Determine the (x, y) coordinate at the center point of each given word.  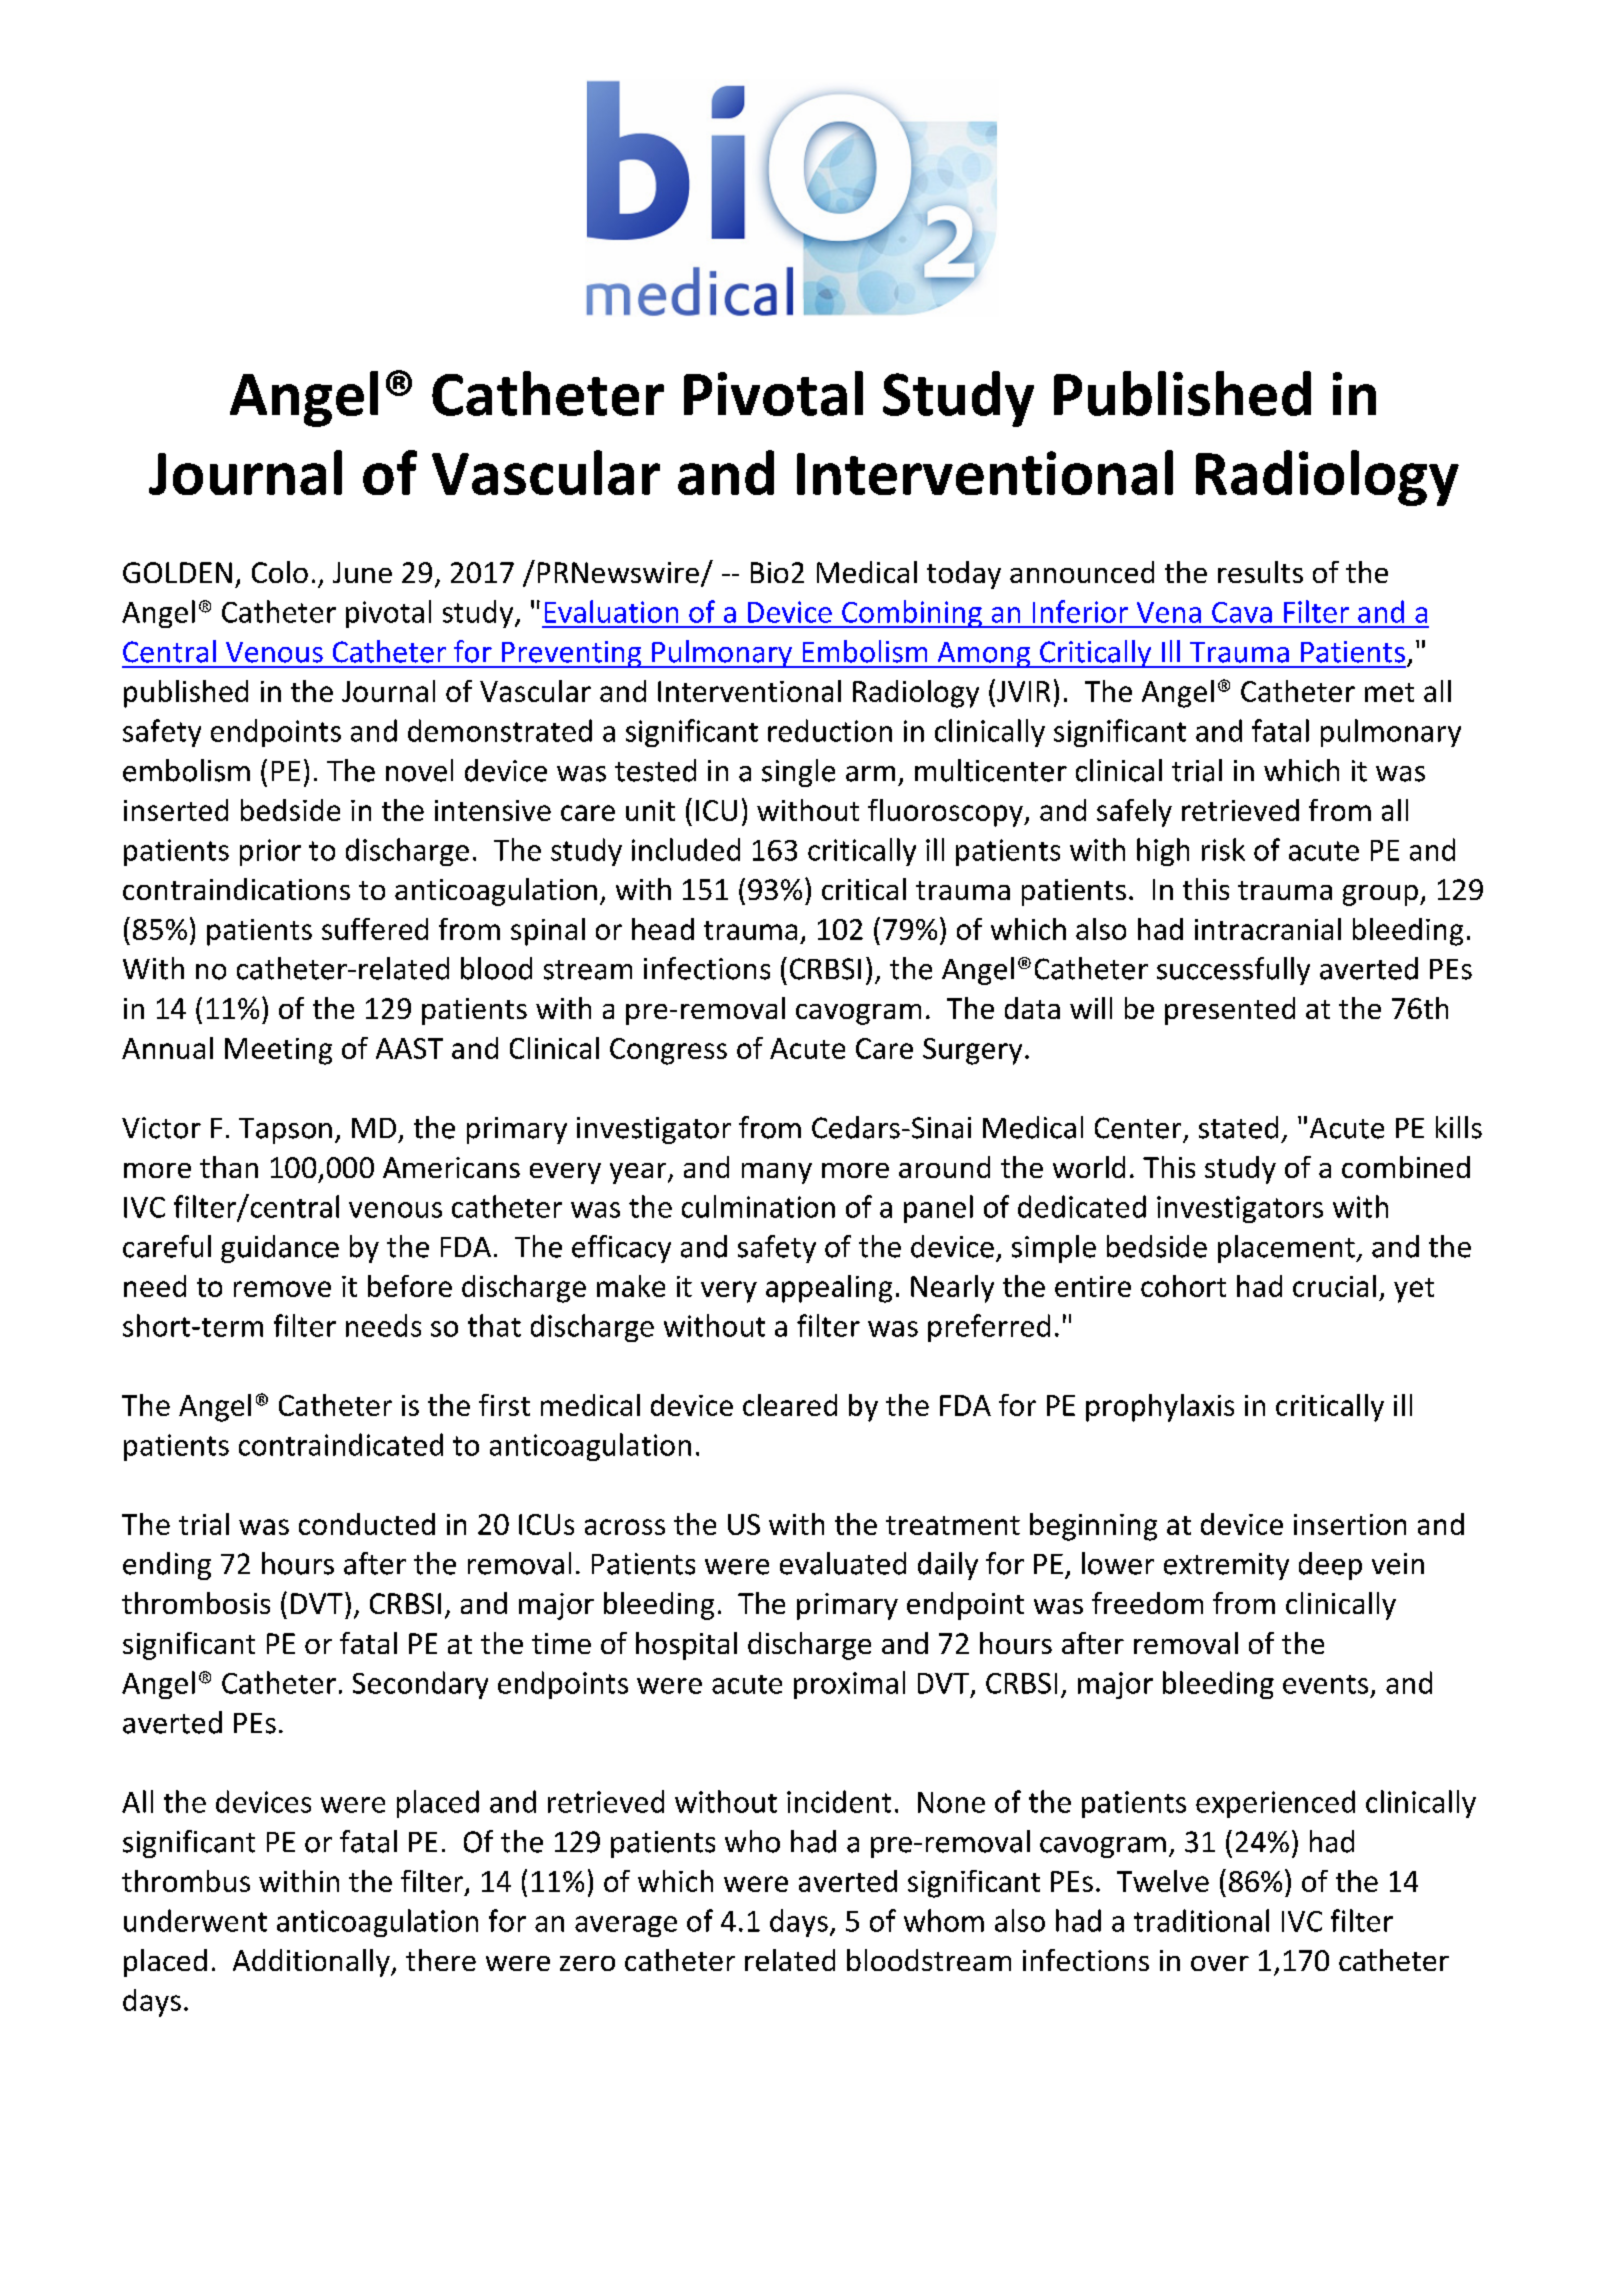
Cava (1242, 612)
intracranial (1268, 929)
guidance (280, 1249)
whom (944, 1920)
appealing (829, 1289)
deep (1330, 1566)
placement (1287, 1249)
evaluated (843, 1563)
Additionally (312, 1963)
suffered (375, 929)
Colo (280, 572)
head (663, 929)
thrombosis (196, 1603)
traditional (1201, 1920)
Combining (912, 614)
